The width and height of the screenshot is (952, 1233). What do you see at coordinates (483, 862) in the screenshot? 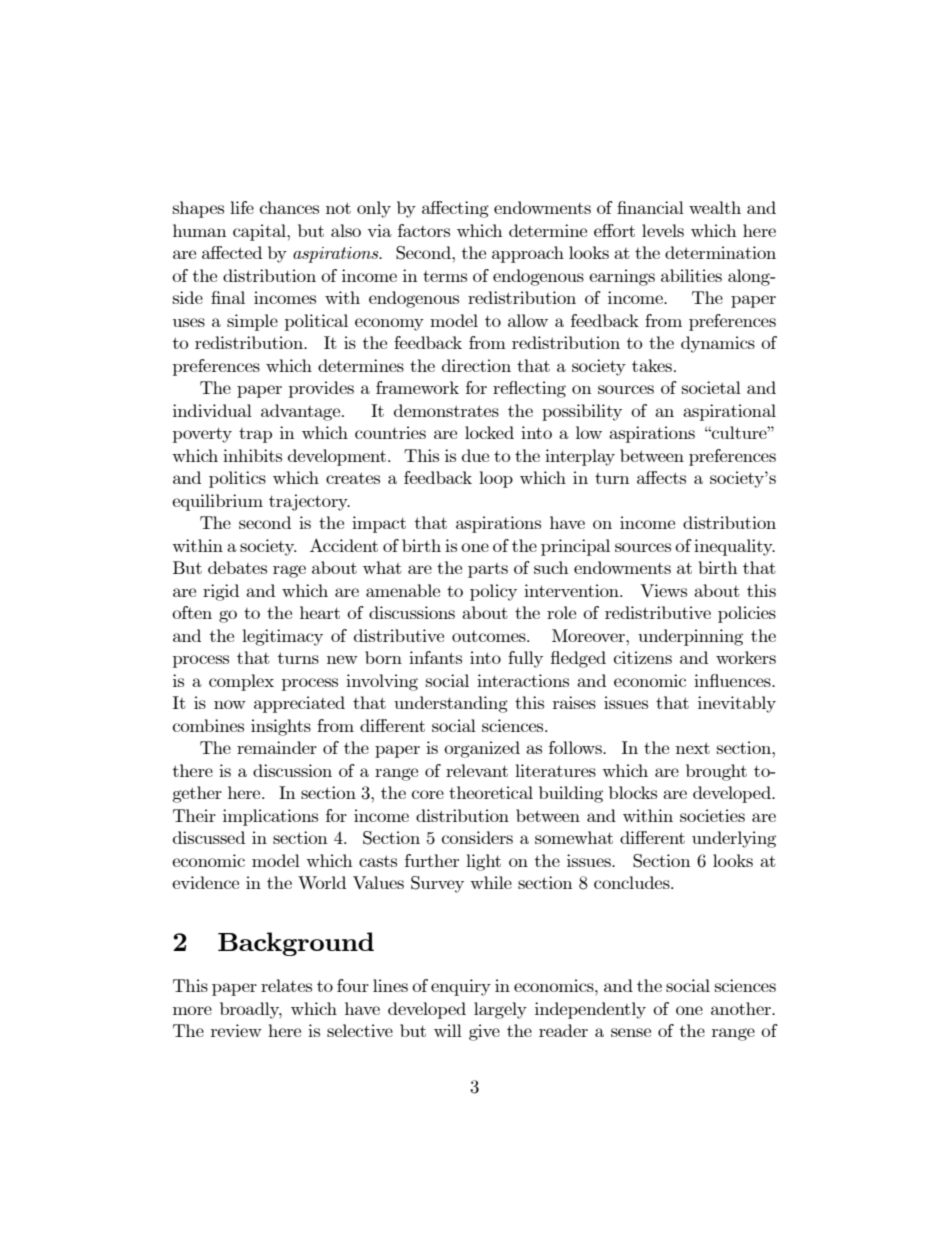
I see `light` at bounding box center [483, 862].
